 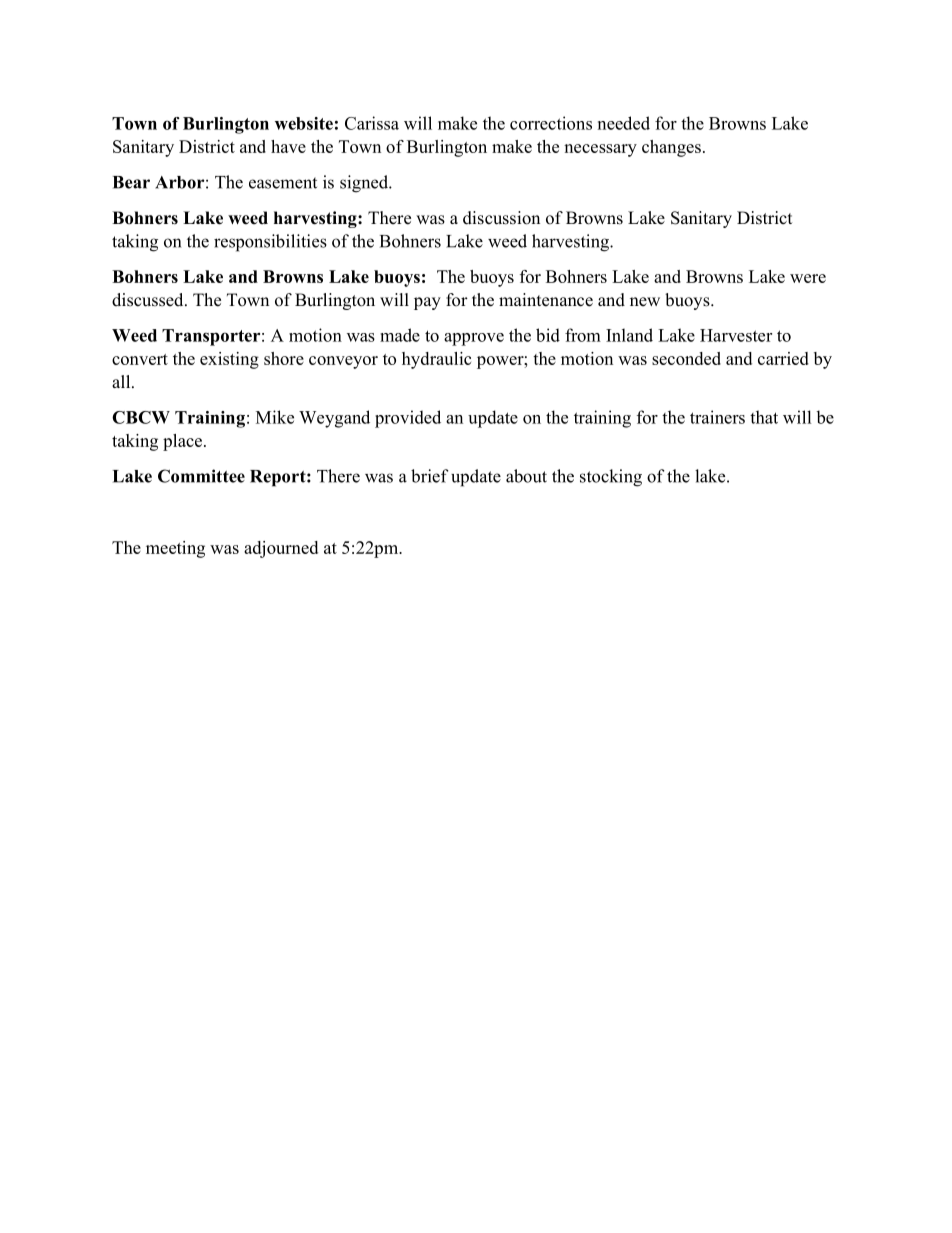 I want to click on existing, so click(x=229, y=360).
